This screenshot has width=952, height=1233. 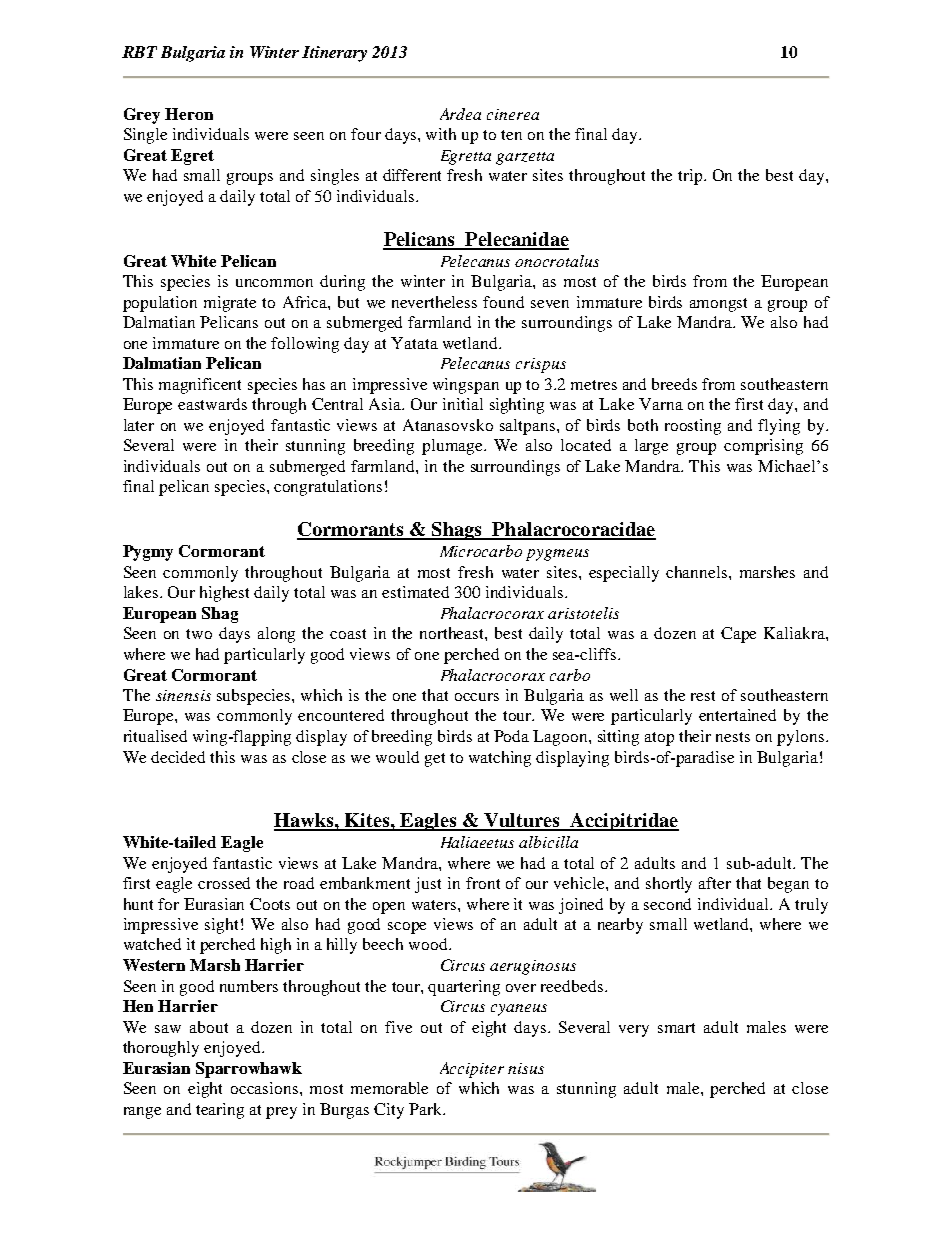 What do you see at coordinates (698, 572) in the screenshot?
I see `channels` at bounding box center [698, 572].
